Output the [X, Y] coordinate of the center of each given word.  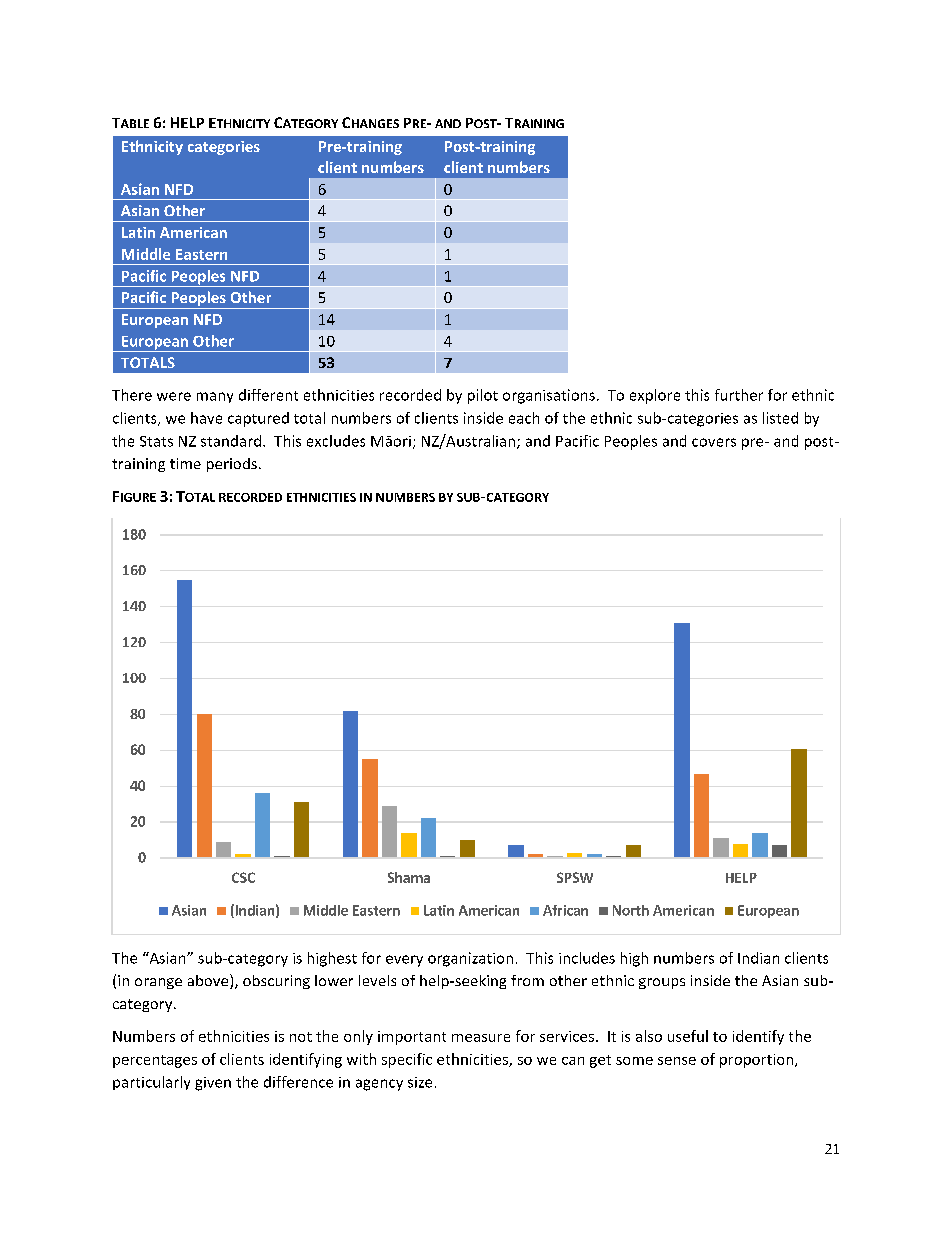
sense [677, 1061]
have [206, 418]
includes [587, 958]
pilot [483, 396]
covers [714, 442]
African [565, 910]
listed [780, 418]
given [213, 1084]
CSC [243, 877]
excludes [336, 441]
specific [407, 1060]
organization [470, 959]
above [209, 981]
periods [232, 465]
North [631, 910]
